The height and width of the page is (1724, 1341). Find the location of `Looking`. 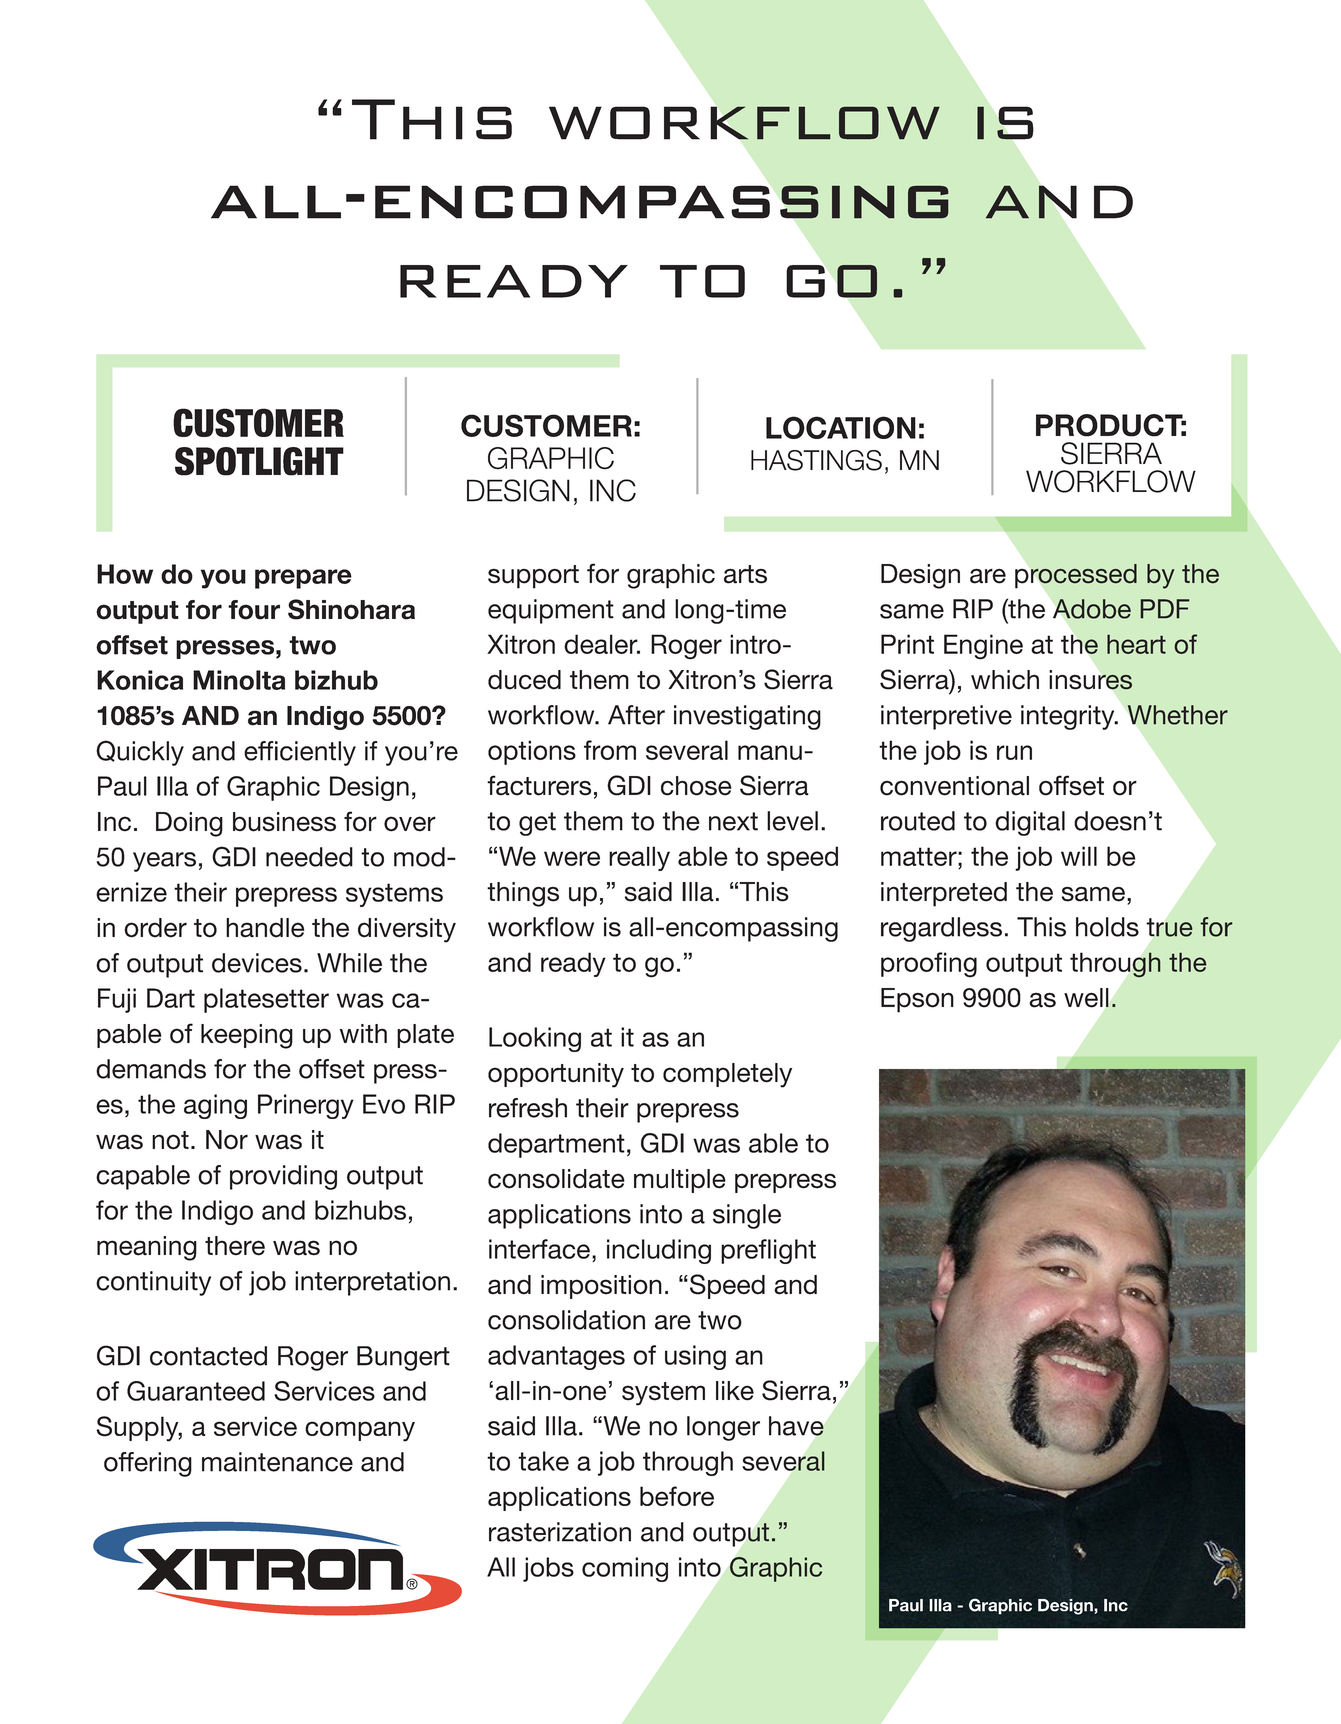

Looking is located at coordinates (535, 1039).
